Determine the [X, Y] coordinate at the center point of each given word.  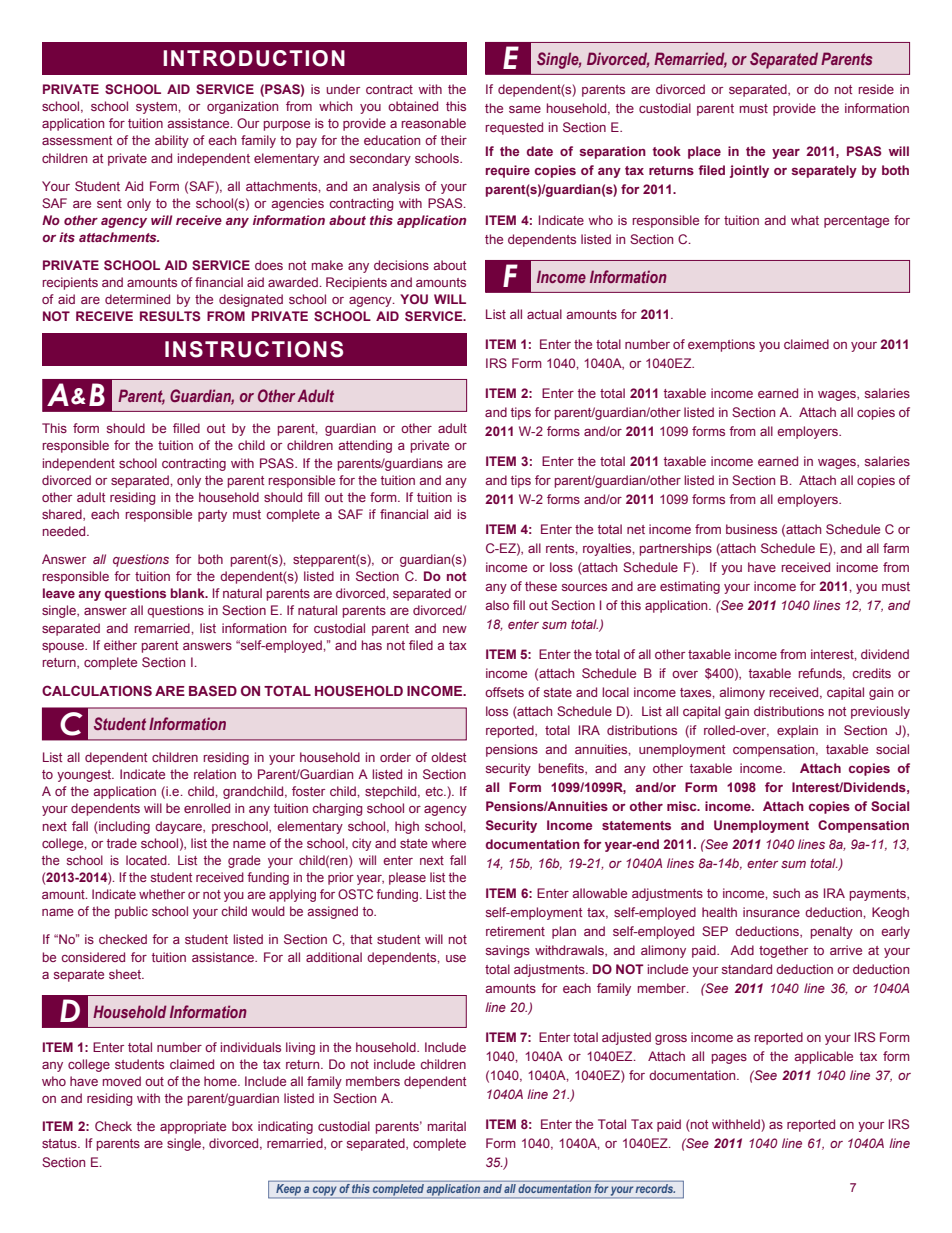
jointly [749, 171]
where [448, 843]
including [123, 827]
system [157, 108]
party [212, 516]
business [751, 529]
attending [365, 446]
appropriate [193, 1127]
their [454, 140]
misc [683, 806]
